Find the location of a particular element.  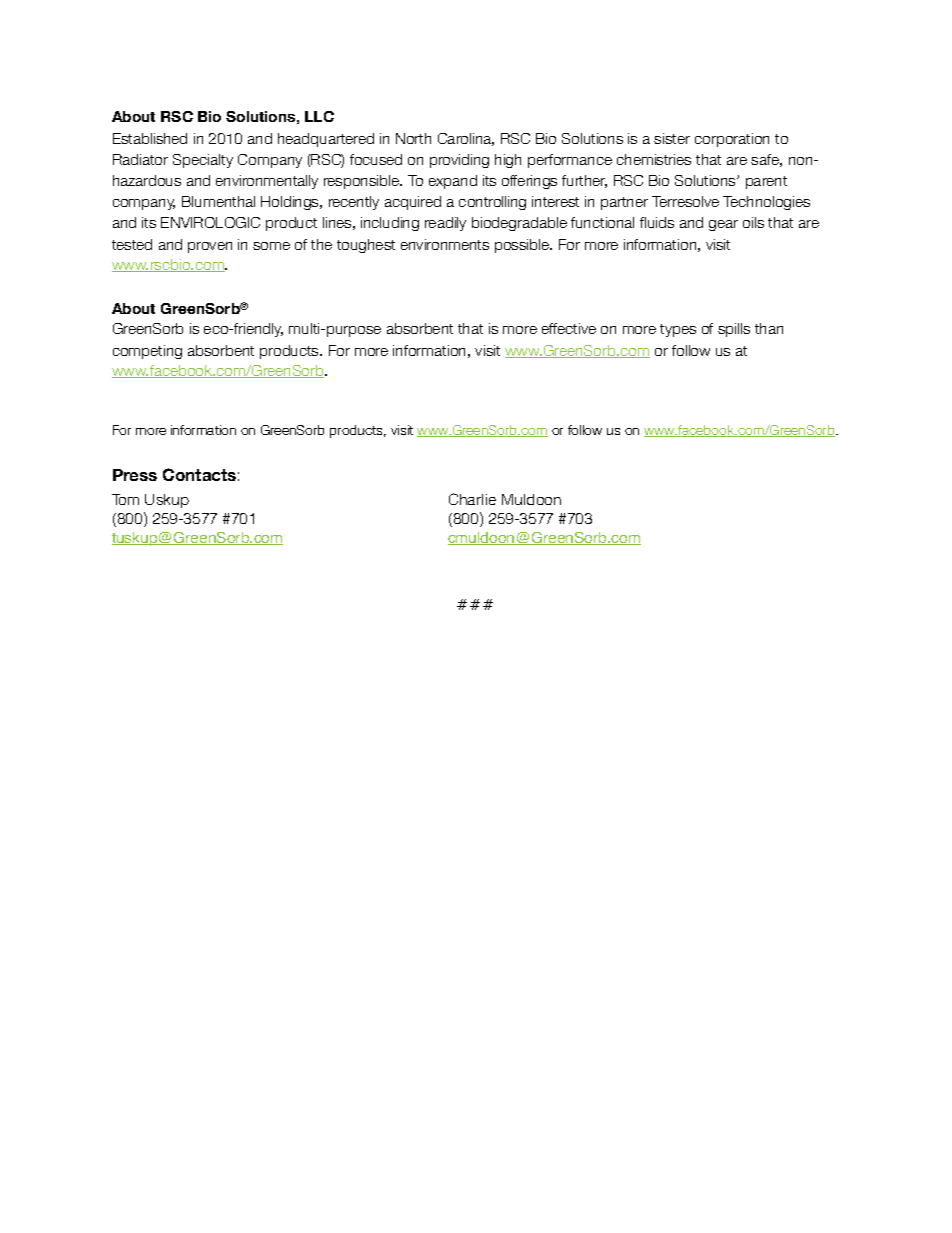

sister is located at coordinates (672, 138).
